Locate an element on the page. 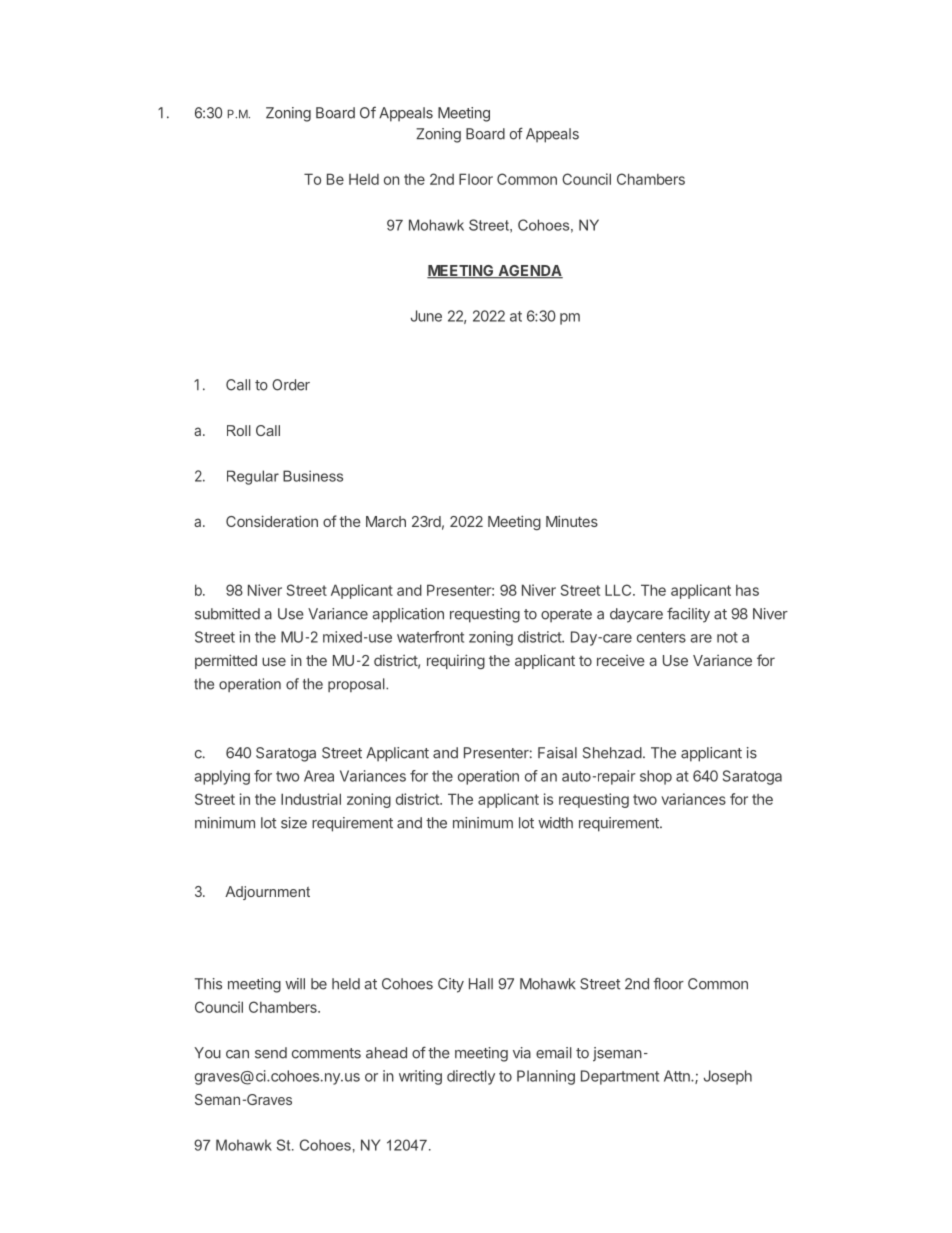  Consideration is located at coordinates (272, 521).
